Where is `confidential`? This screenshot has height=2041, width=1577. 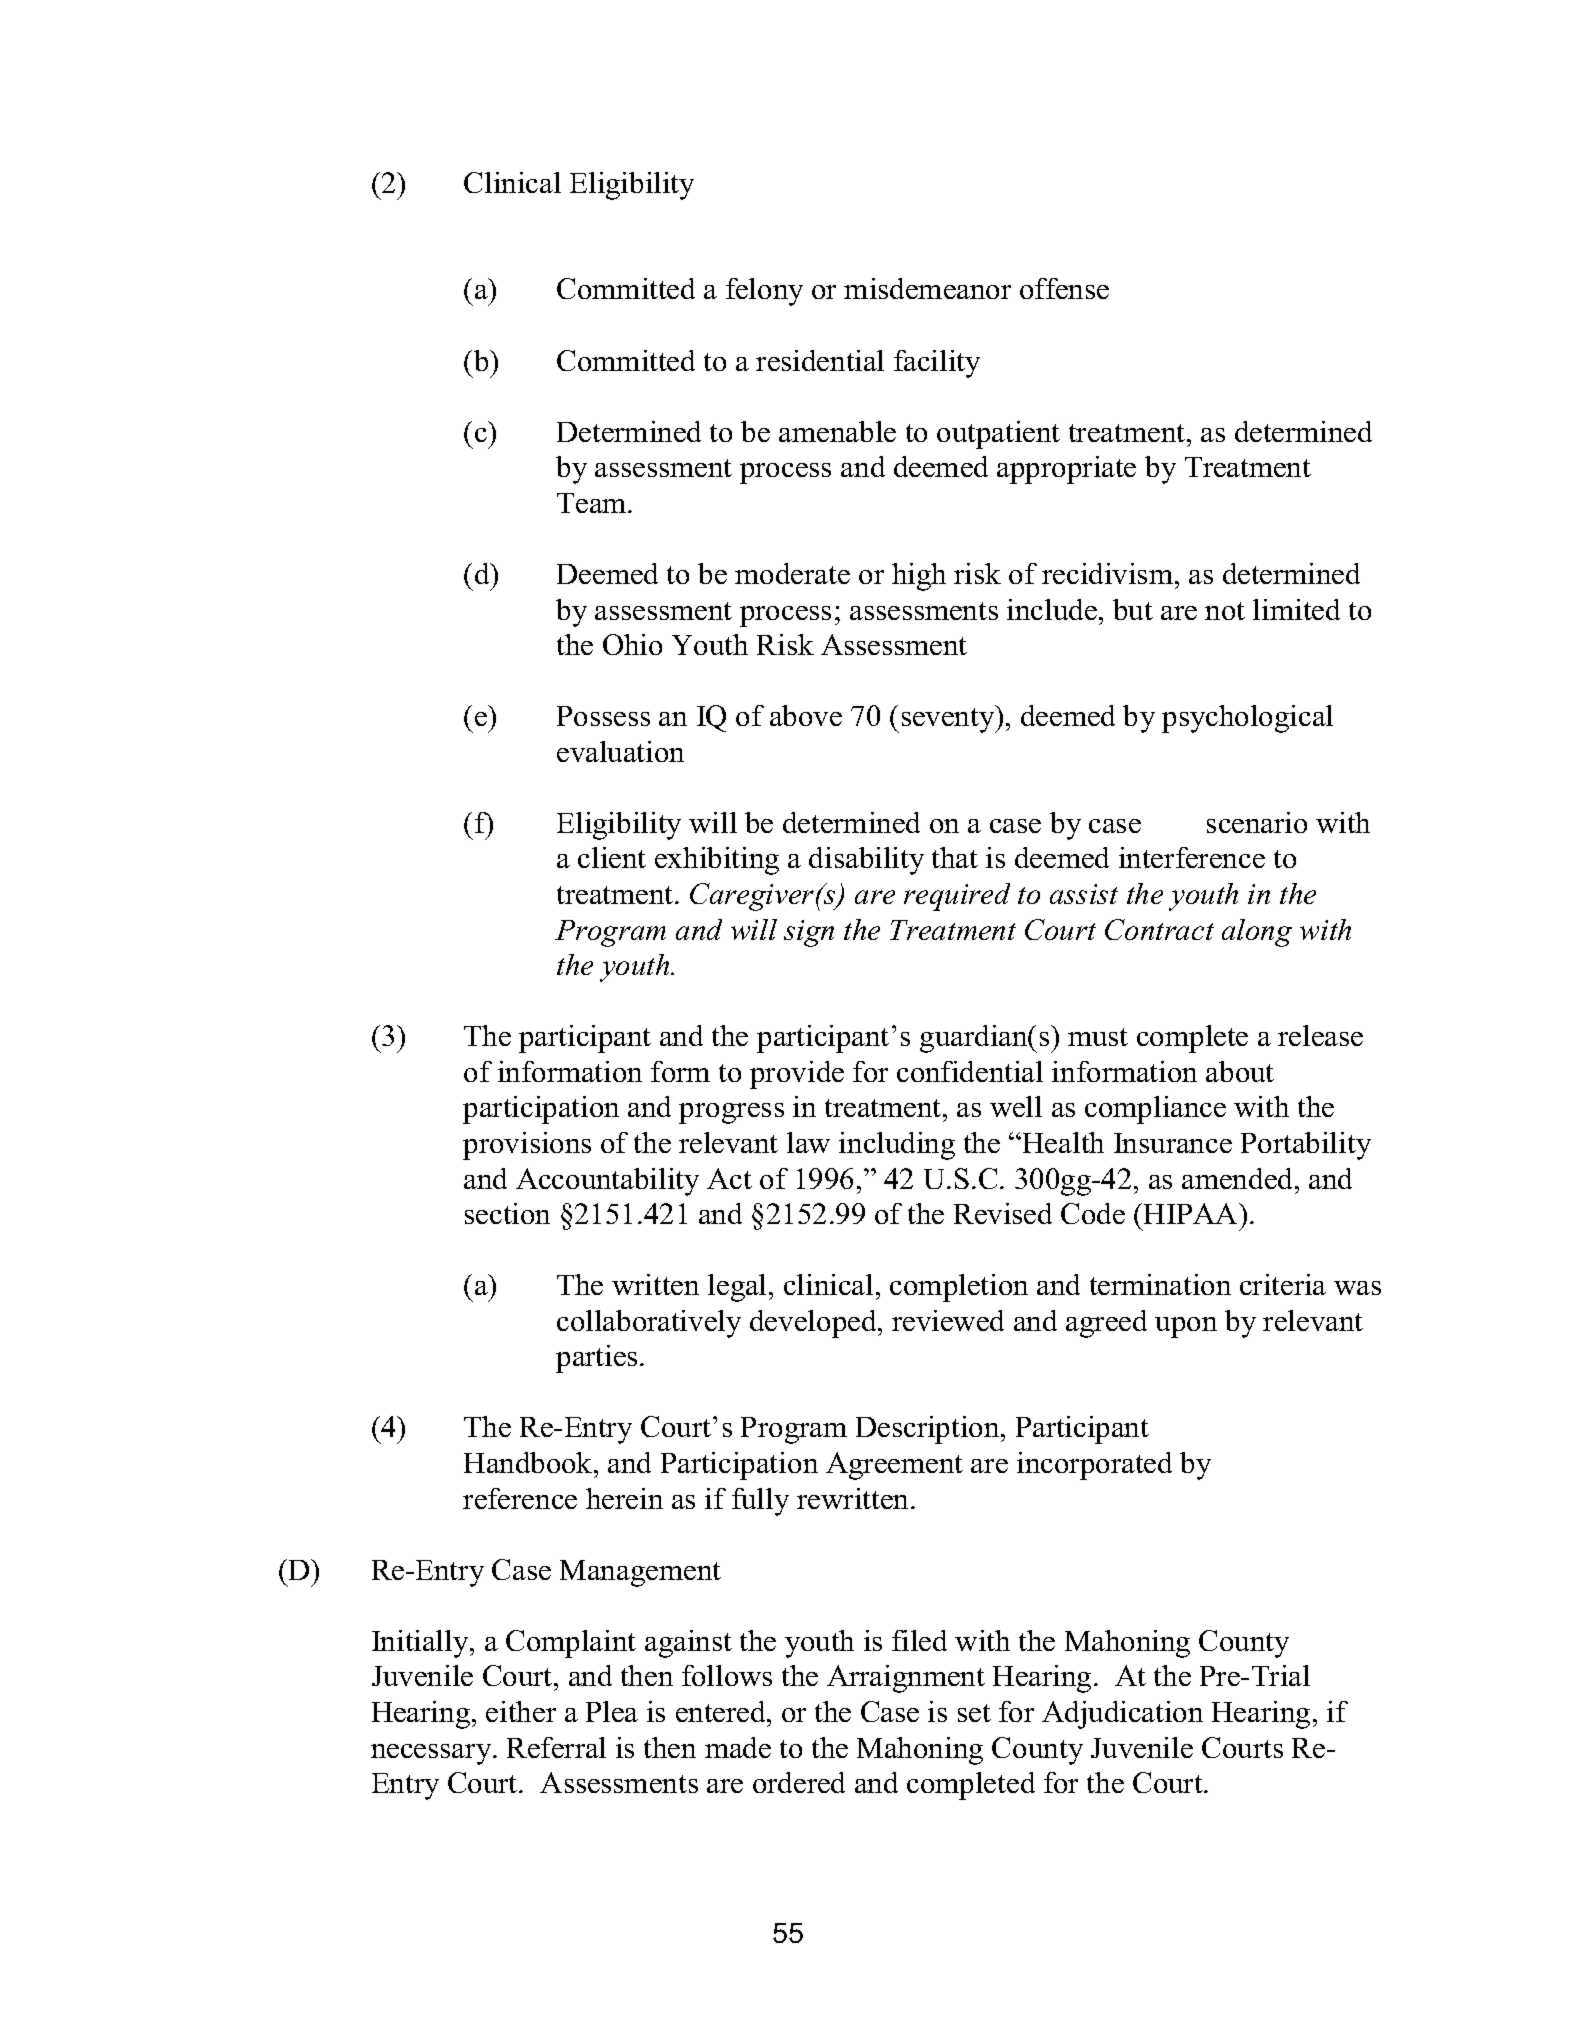
confidential is located at coordinates (970, 1071).
